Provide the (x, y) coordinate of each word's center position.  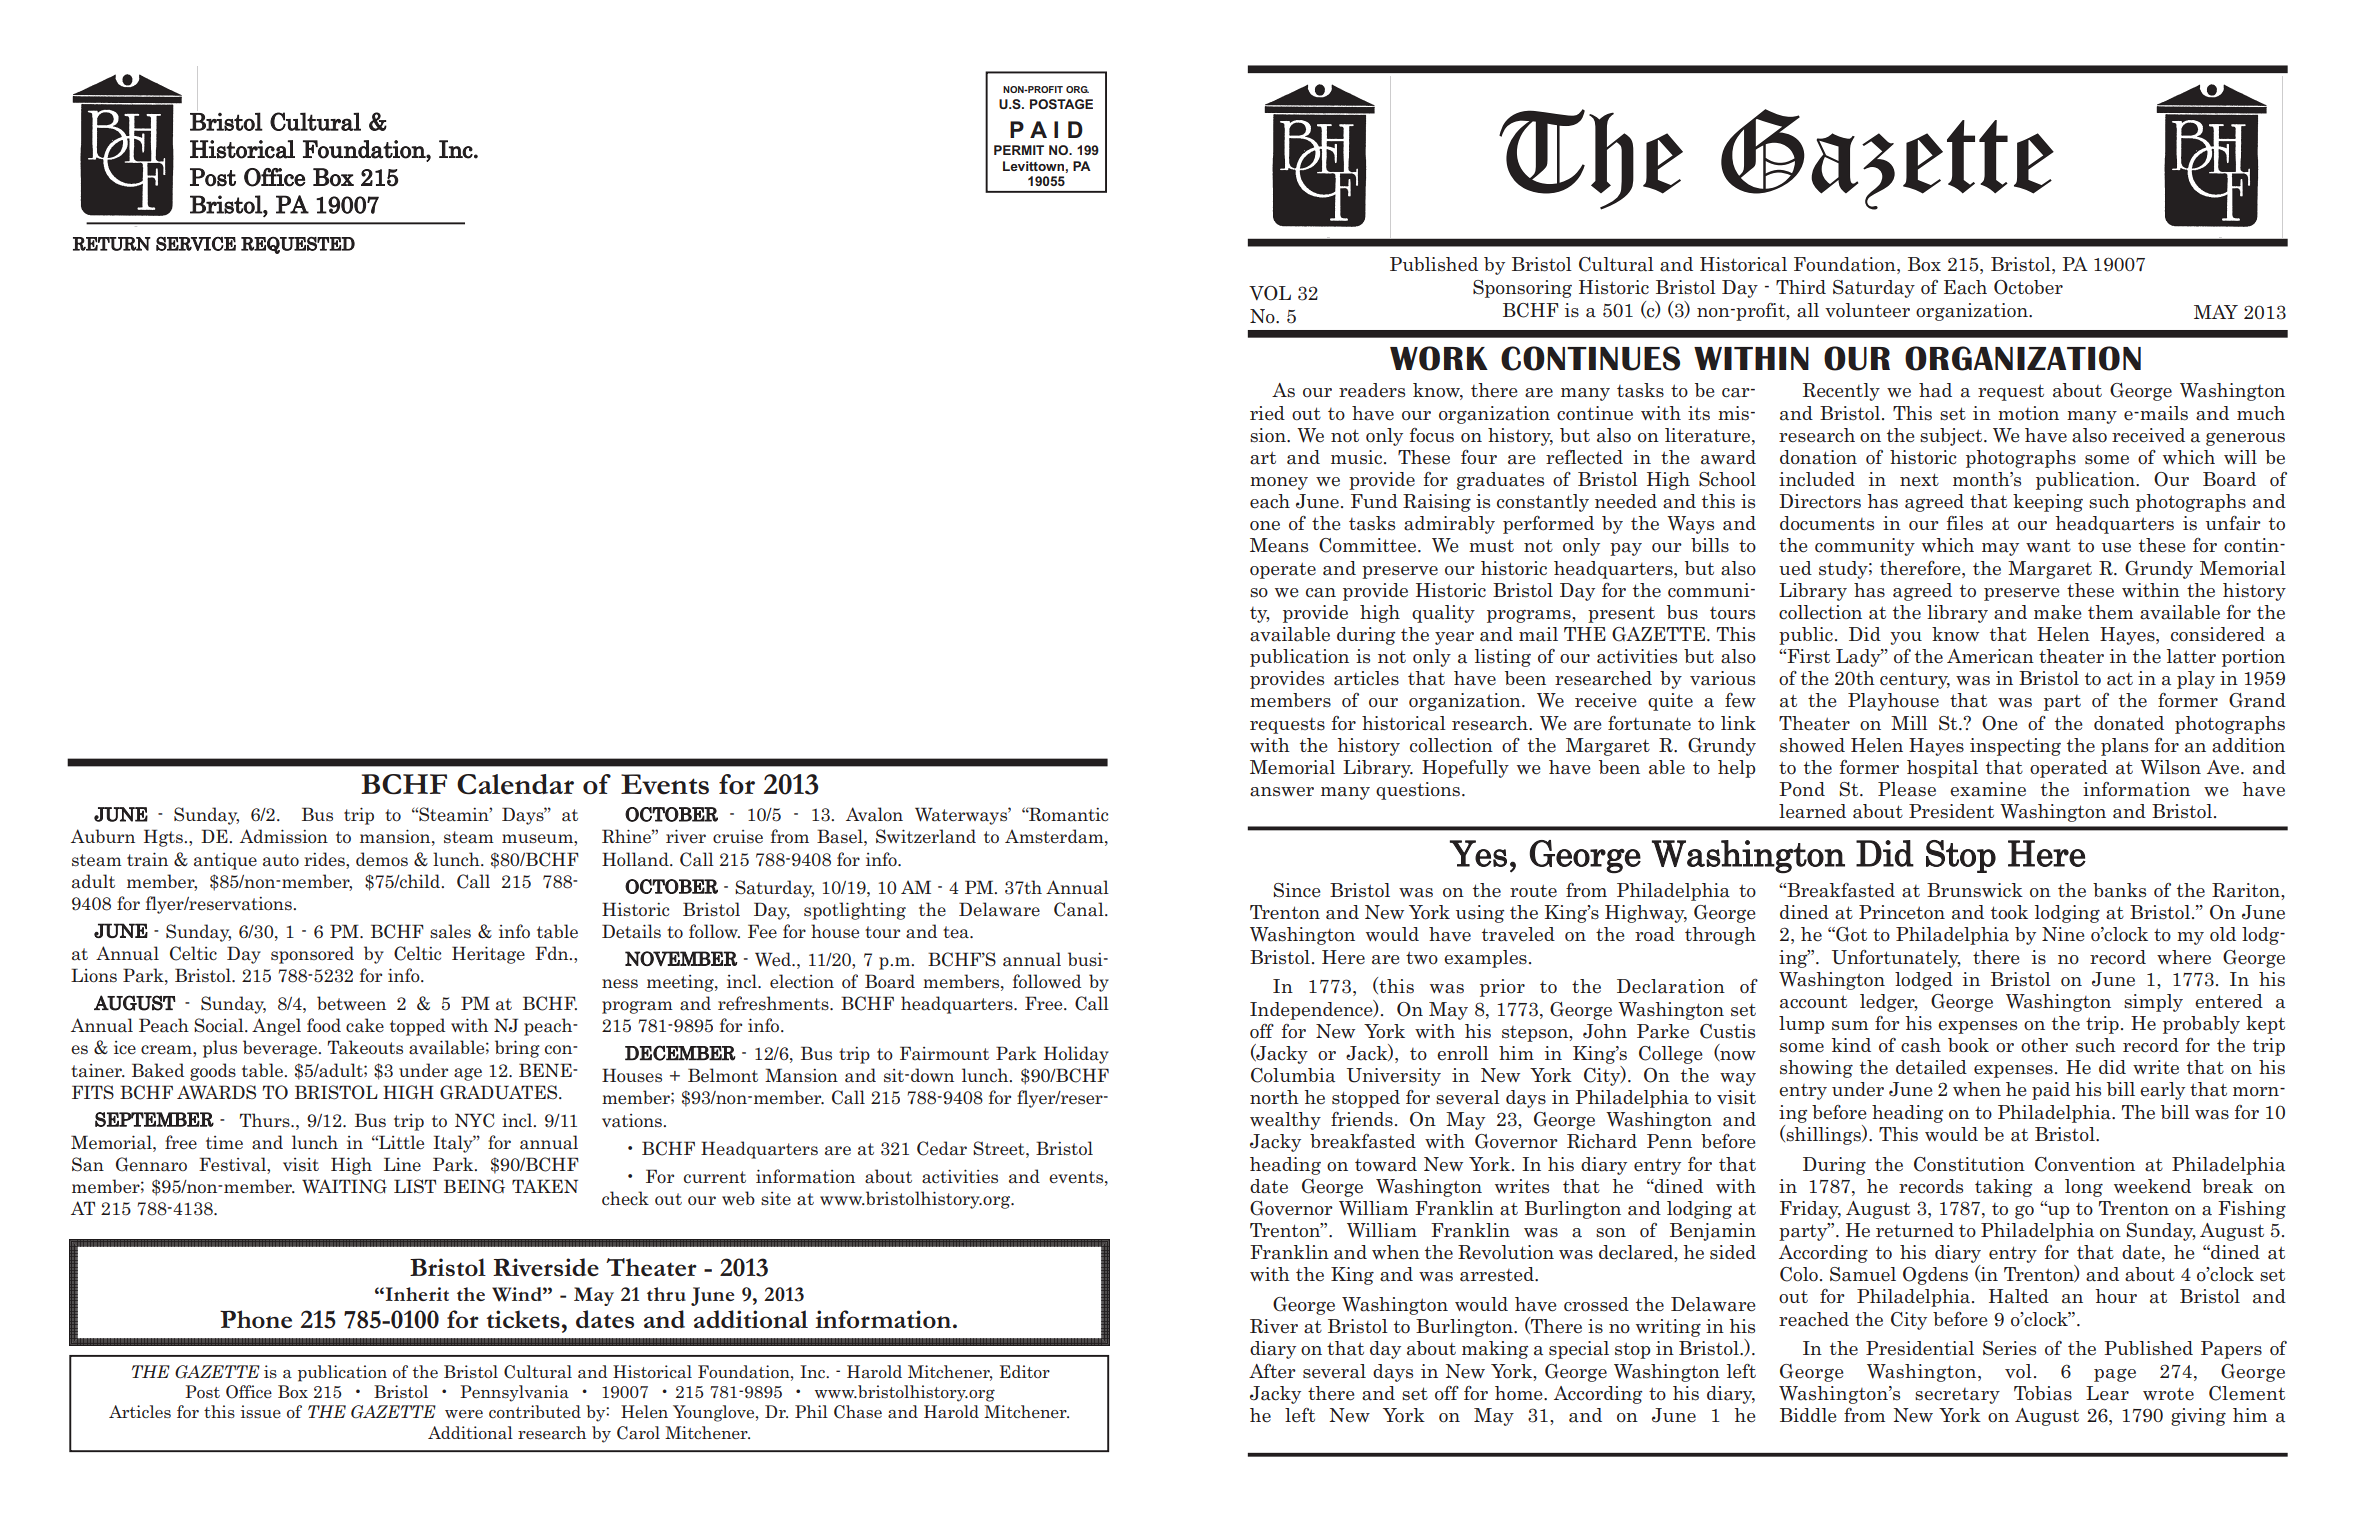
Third (1801, 287)
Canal (1080, 909)
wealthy (1285, 1121)
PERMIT (1019, 150)
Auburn (103, 836)
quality (1443, 614)
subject (1952, 437)
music (1356, 457)
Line (402, 1164)
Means (1279, 545)
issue (261, 1411)
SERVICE (196, 244)
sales (450, 931)
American (1990, 656)
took (2009, 912)
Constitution (1969, 1164)
